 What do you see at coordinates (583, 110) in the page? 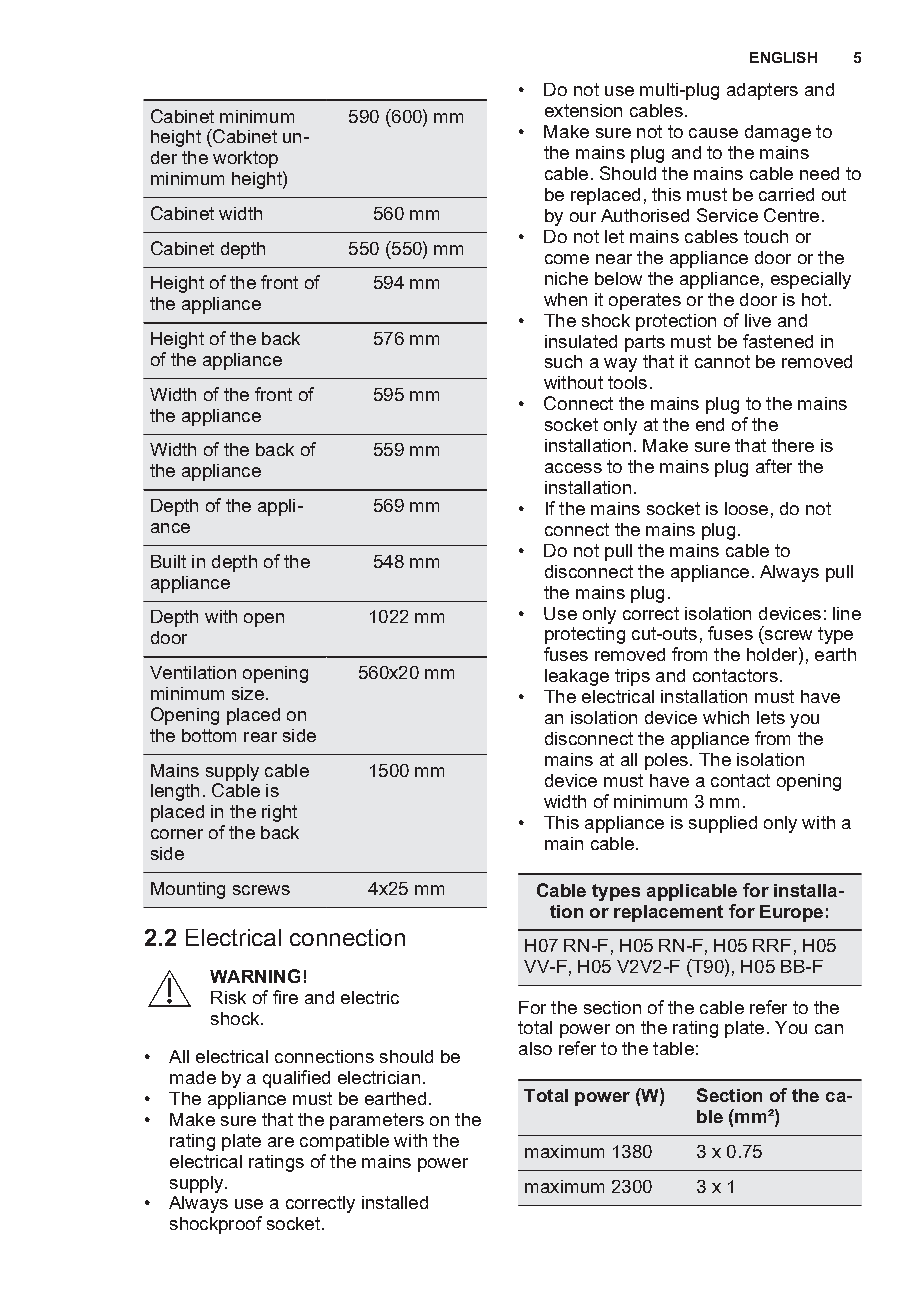
I see `extension` at bounding box center [583, 110].
